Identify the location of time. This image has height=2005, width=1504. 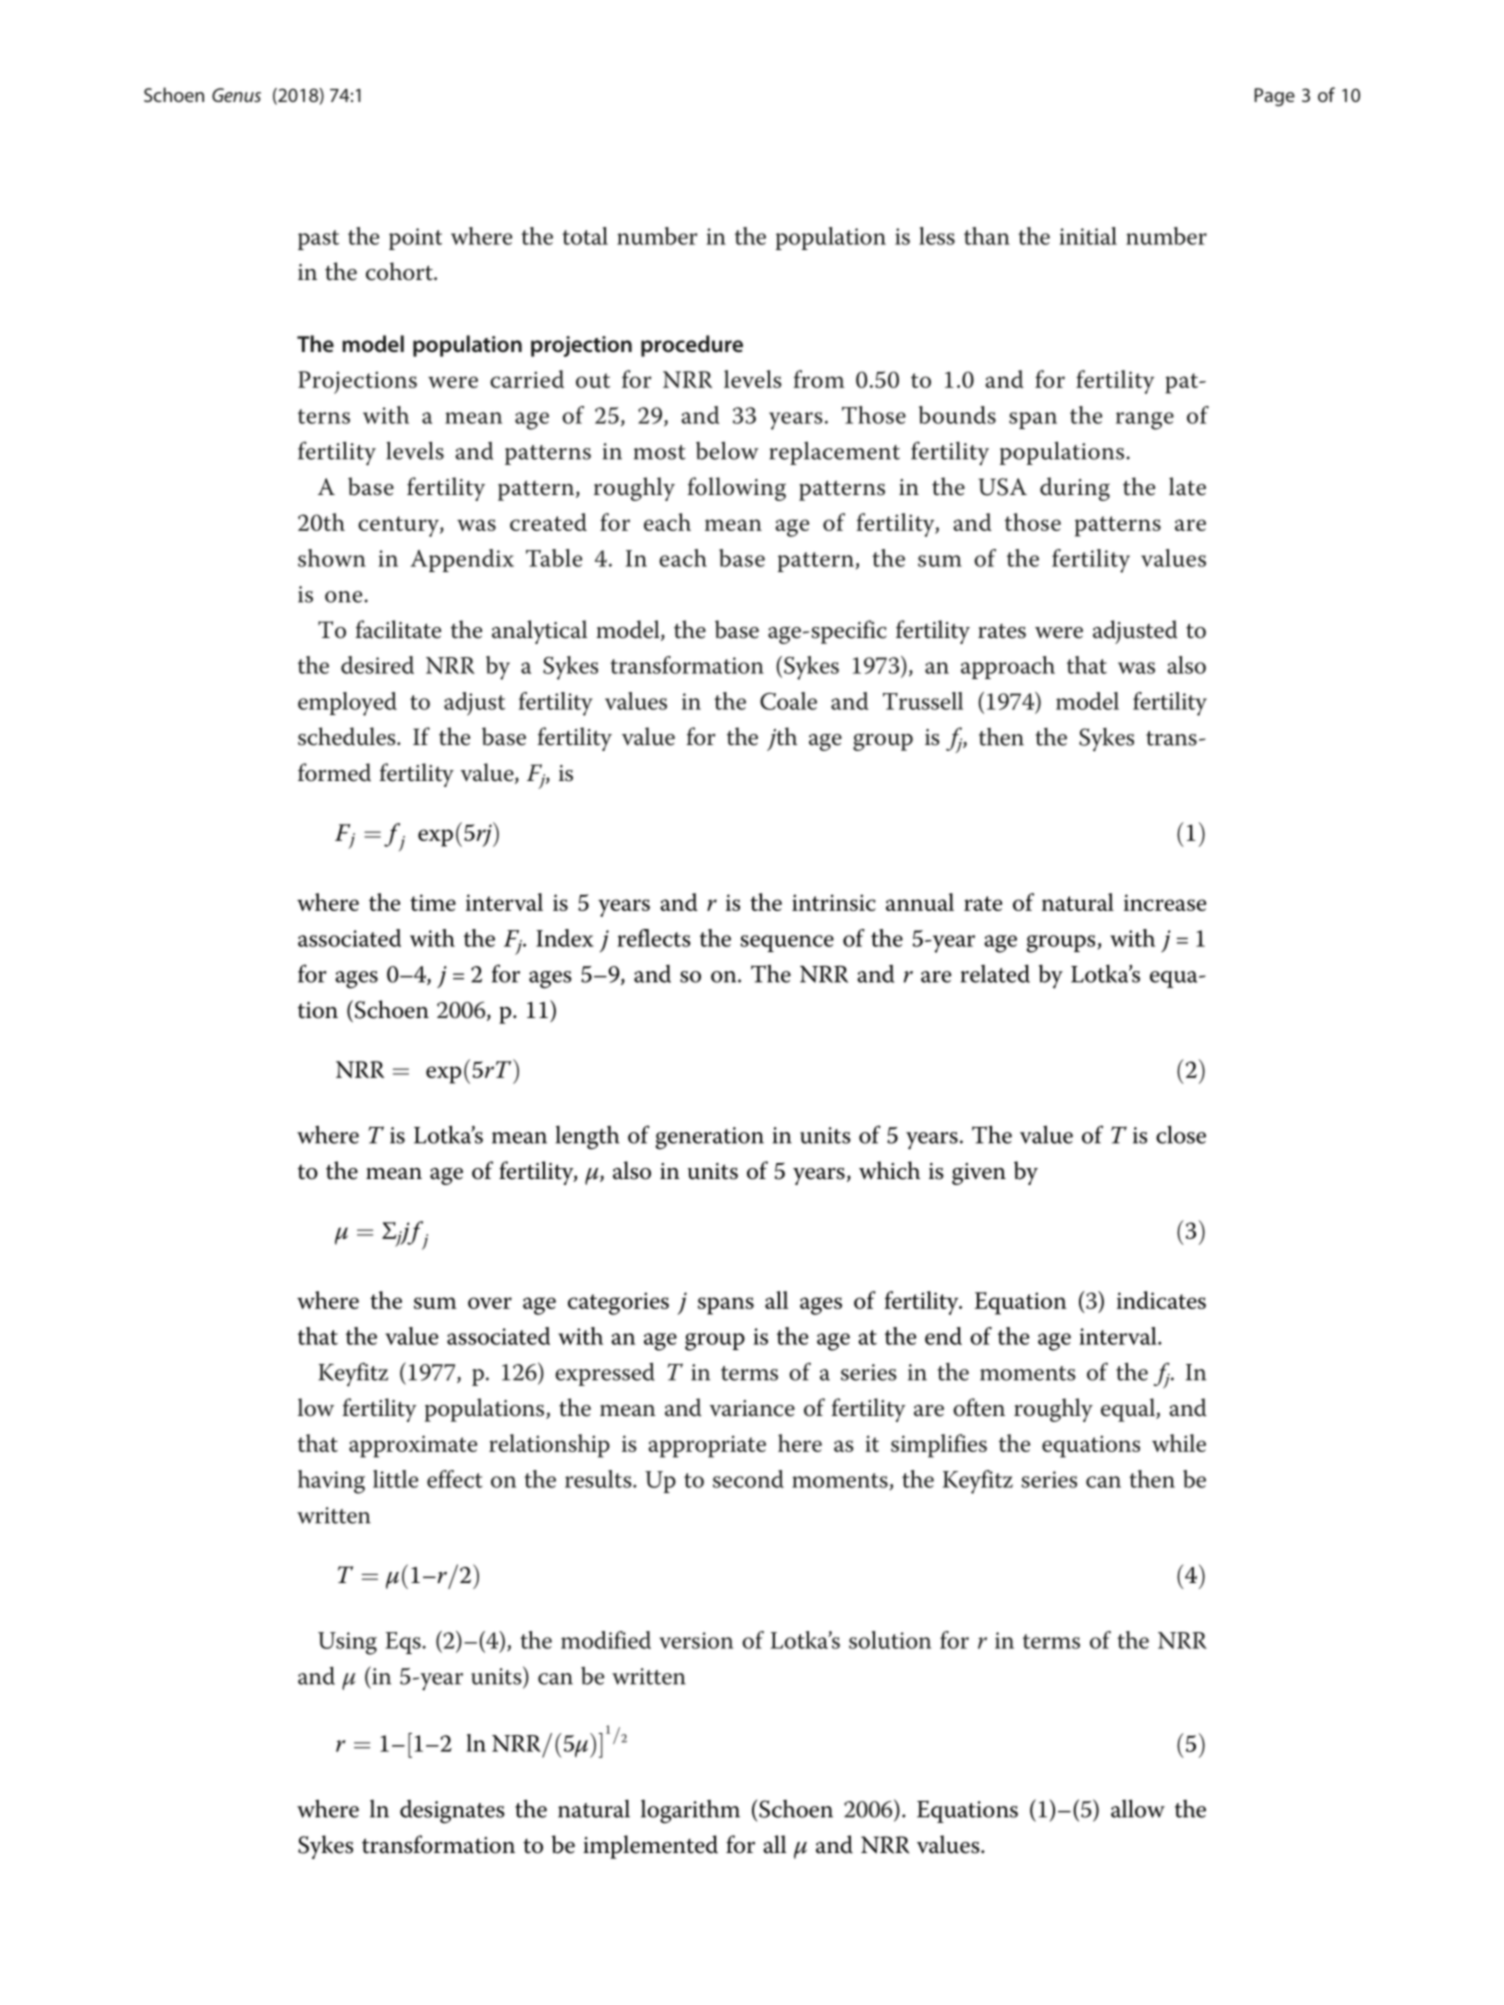
(433, 902).
